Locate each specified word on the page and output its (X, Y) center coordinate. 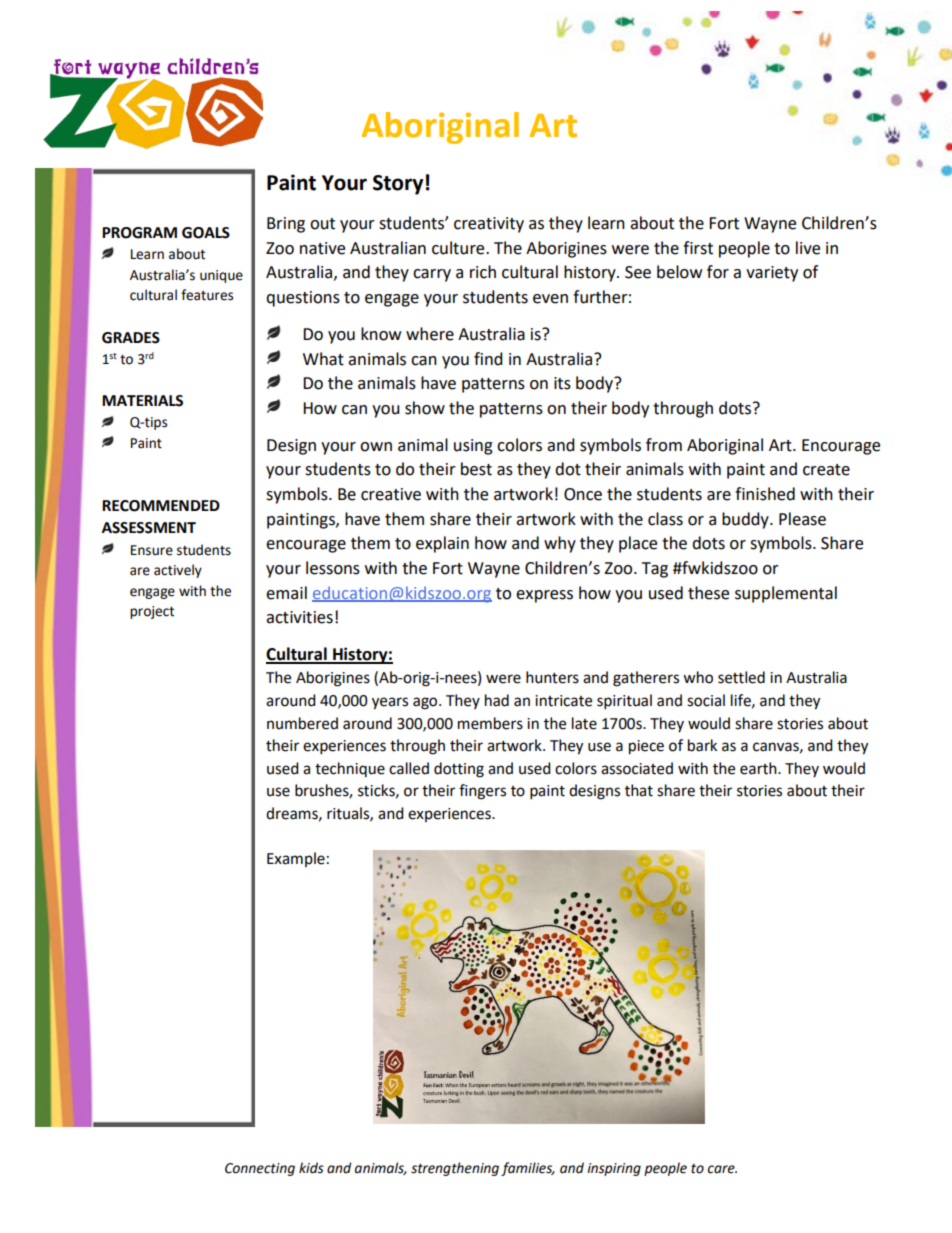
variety (772, 274)
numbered (302, 723)
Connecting (260, 1169)
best (476, 469)
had (497, 700)
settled (741, 677)
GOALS (206, 233)
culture (459, 248)
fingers (482, 792)
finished (765, 494)
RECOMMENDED (161, 506)
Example (296, 859)
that (639, 790)
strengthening (455, 1169)
